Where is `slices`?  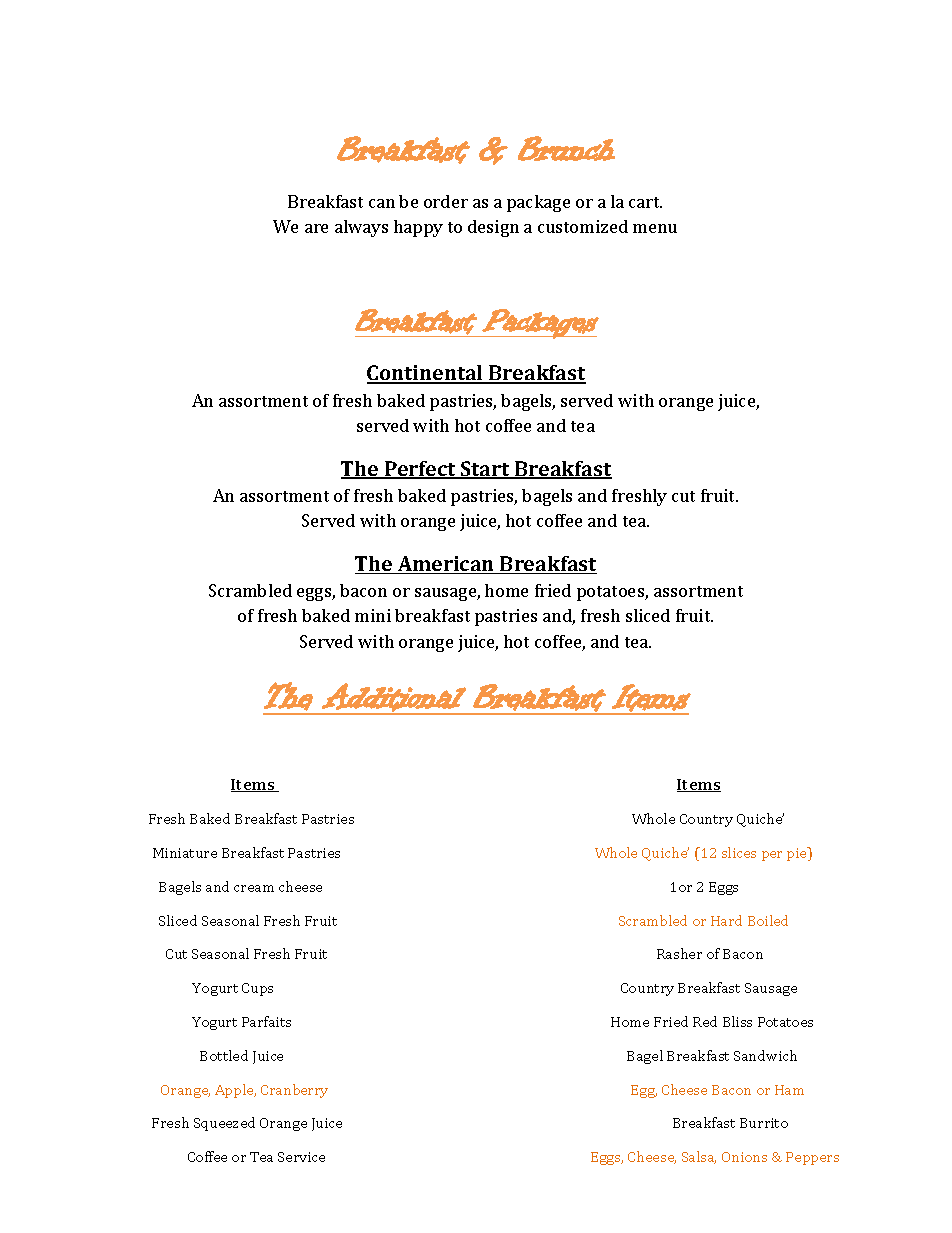 slices is located at coordinates (739, 852).
